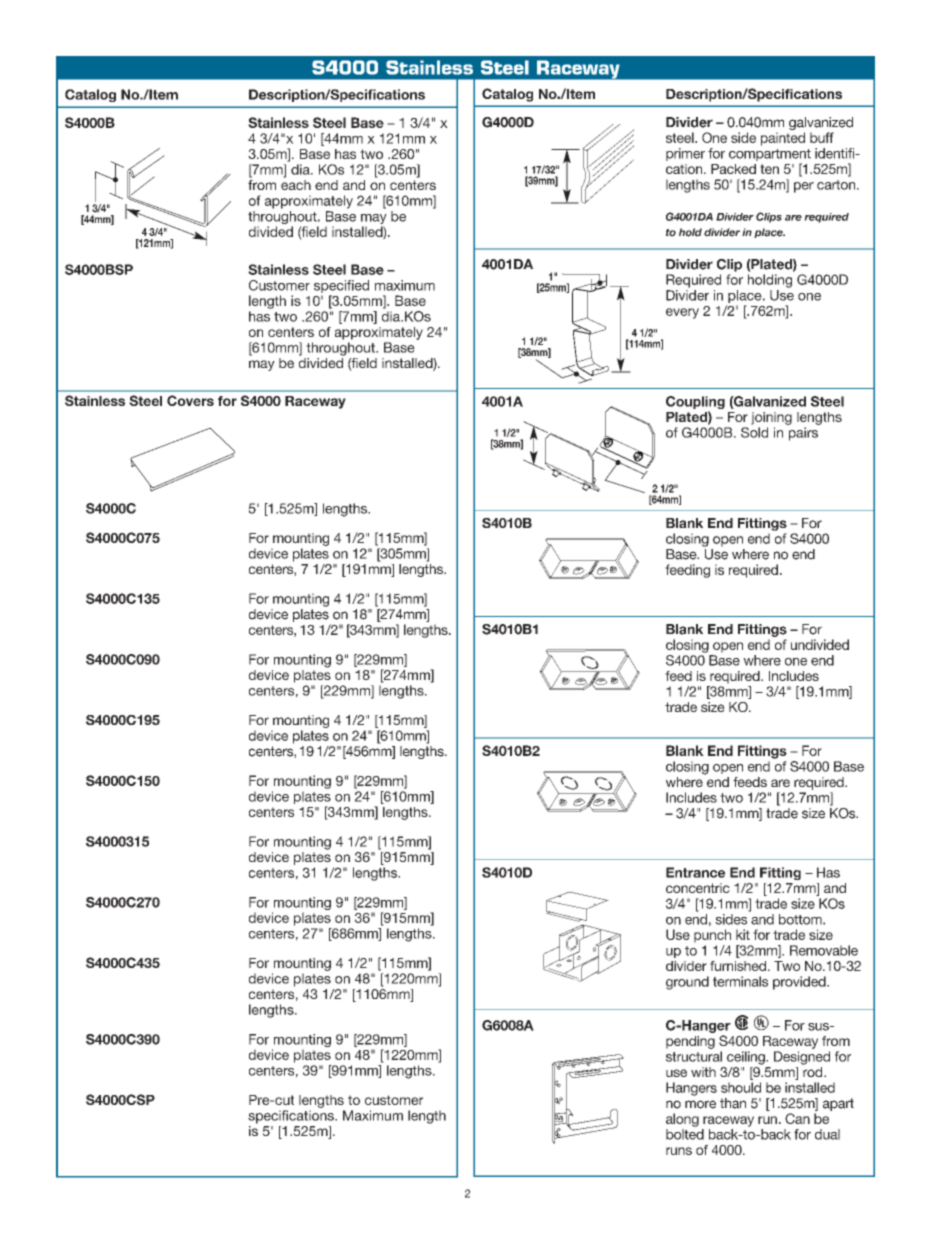 The height and width of the image is (1233, 952). I want to click on kit, so click(743, 934).
